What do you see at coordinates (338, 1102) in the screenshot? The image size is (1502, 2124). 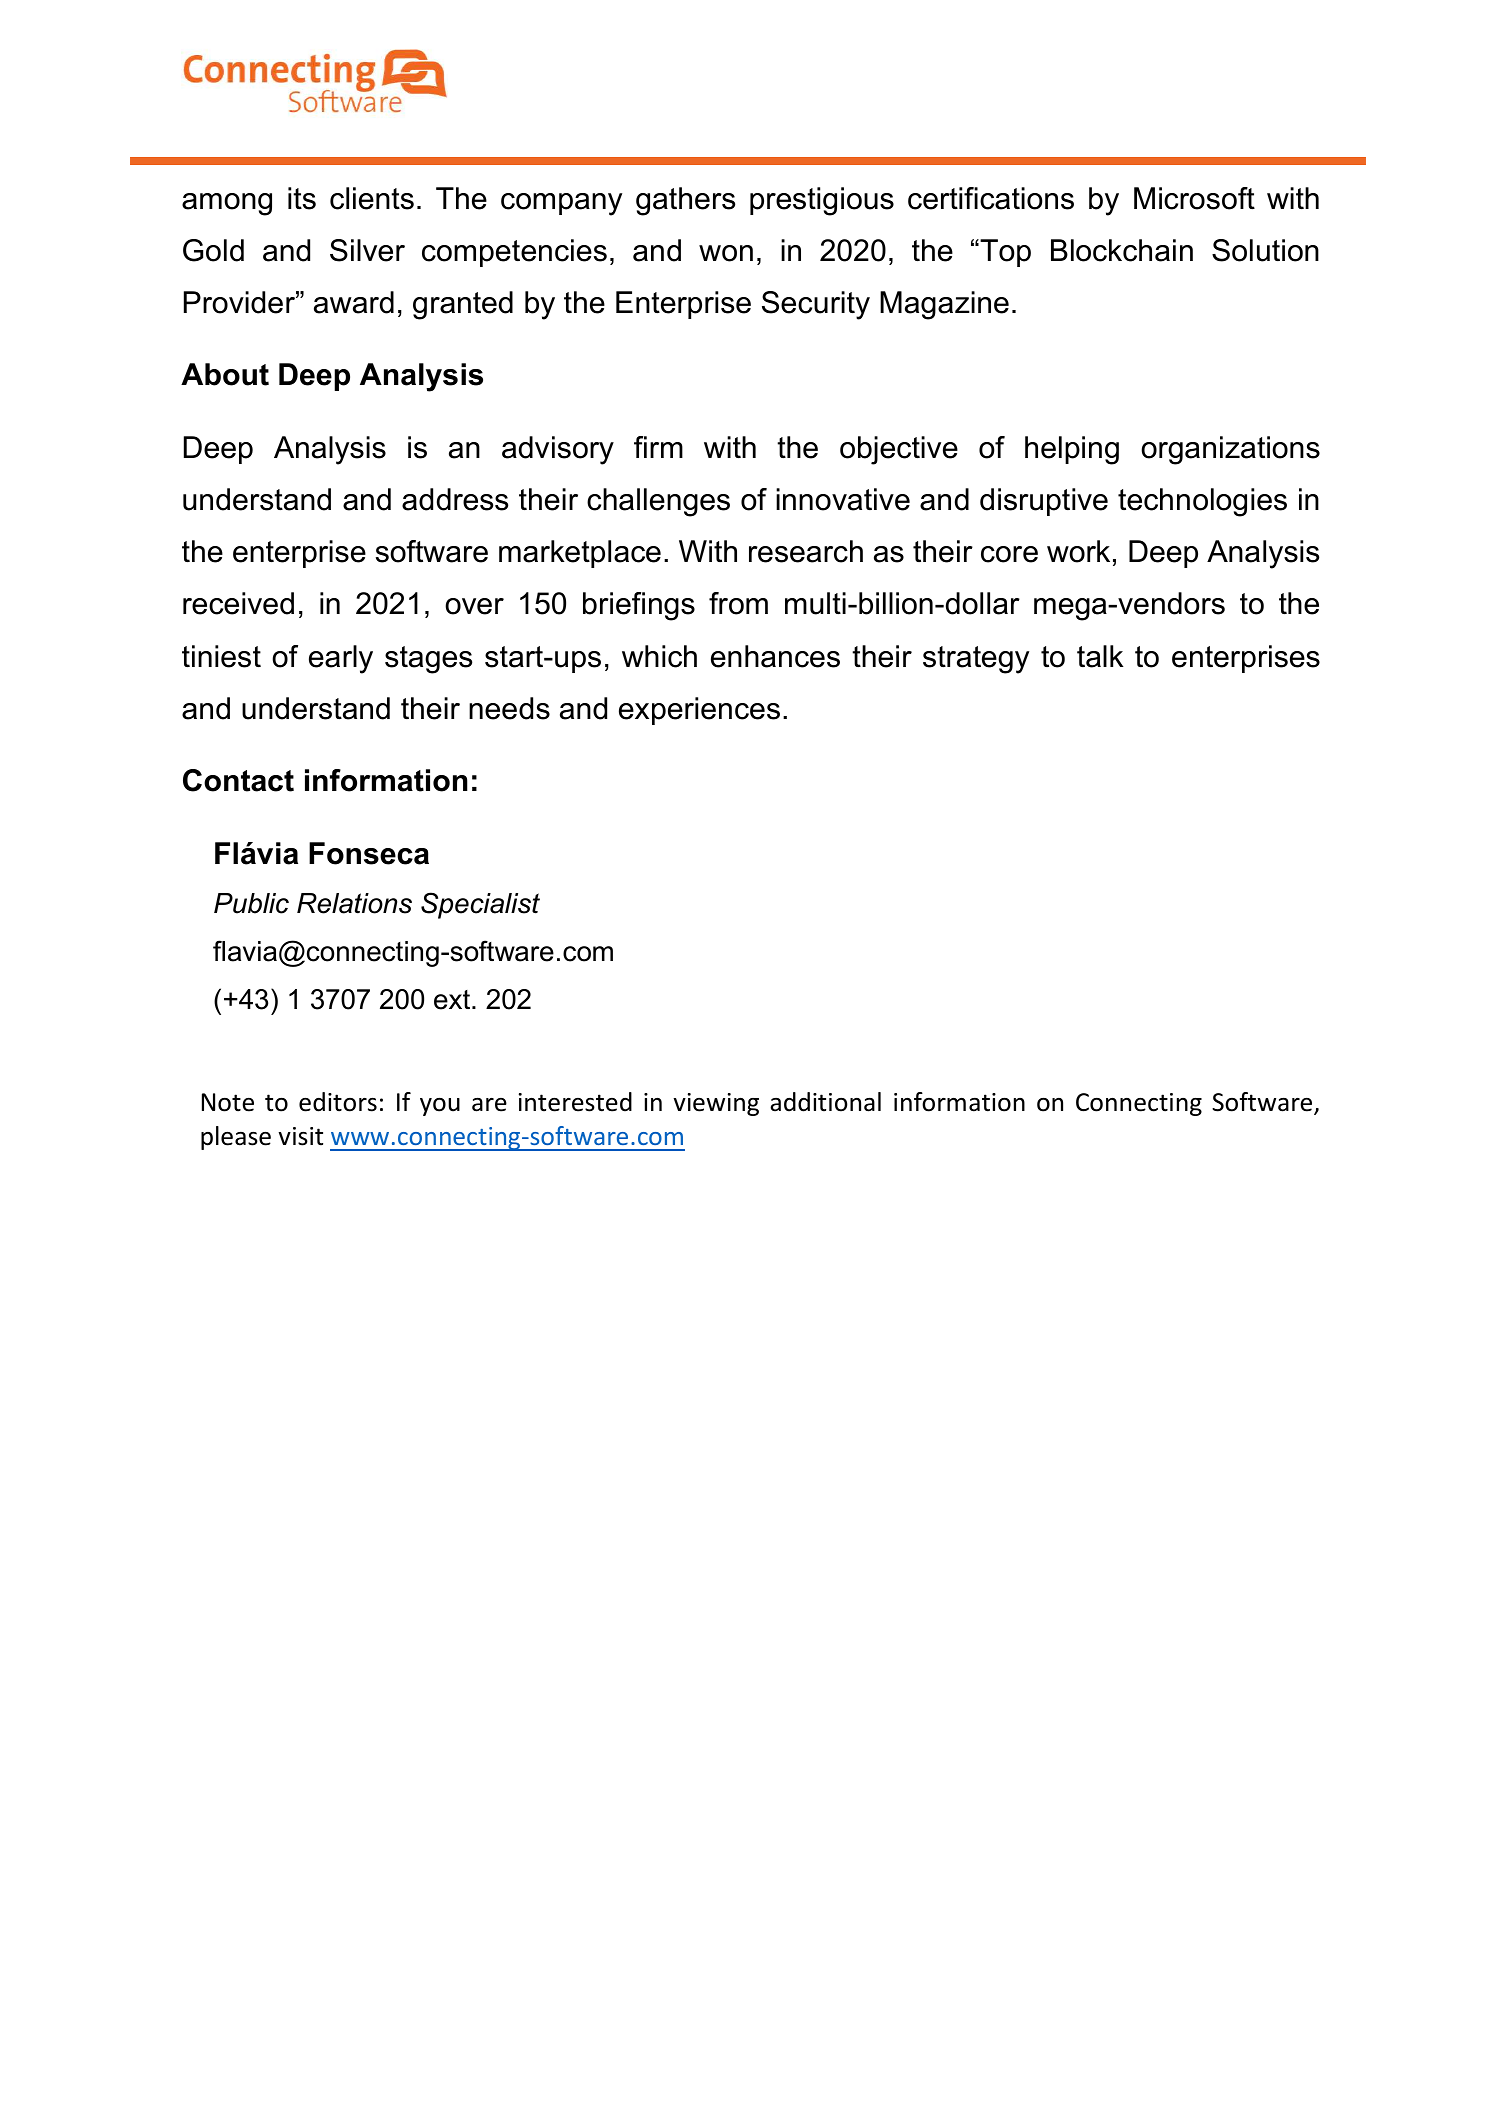 I see `editors` at bounding box center [338, 1102].
